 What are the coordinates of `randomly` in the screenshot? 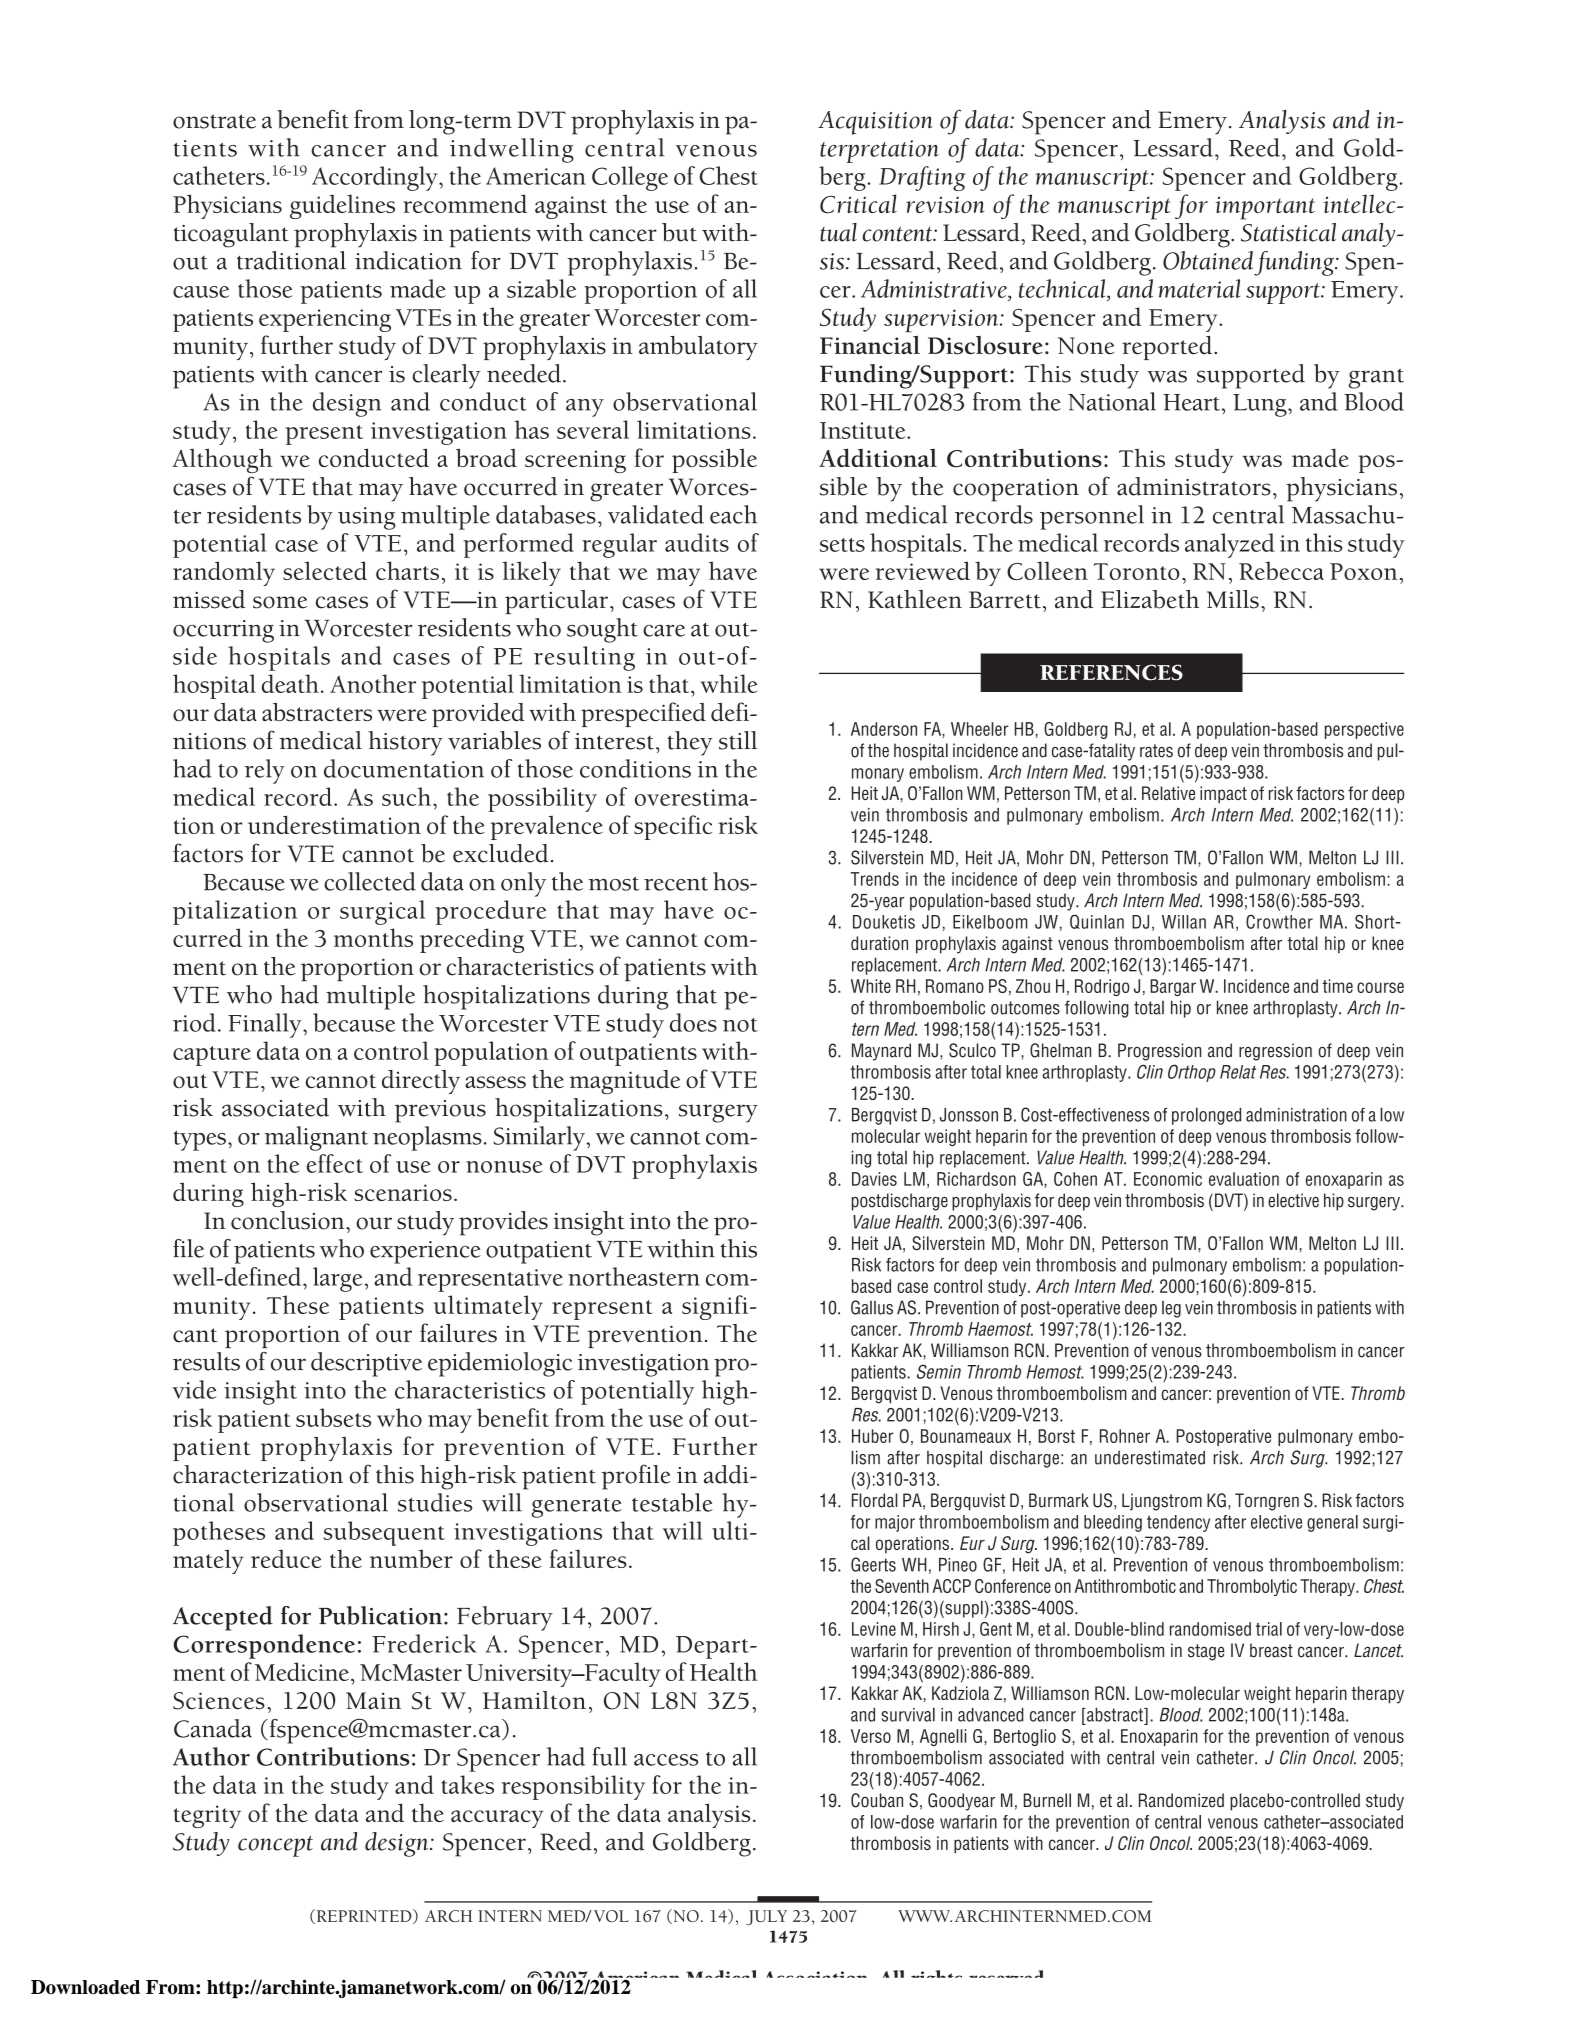 It's located at (224, 573).
